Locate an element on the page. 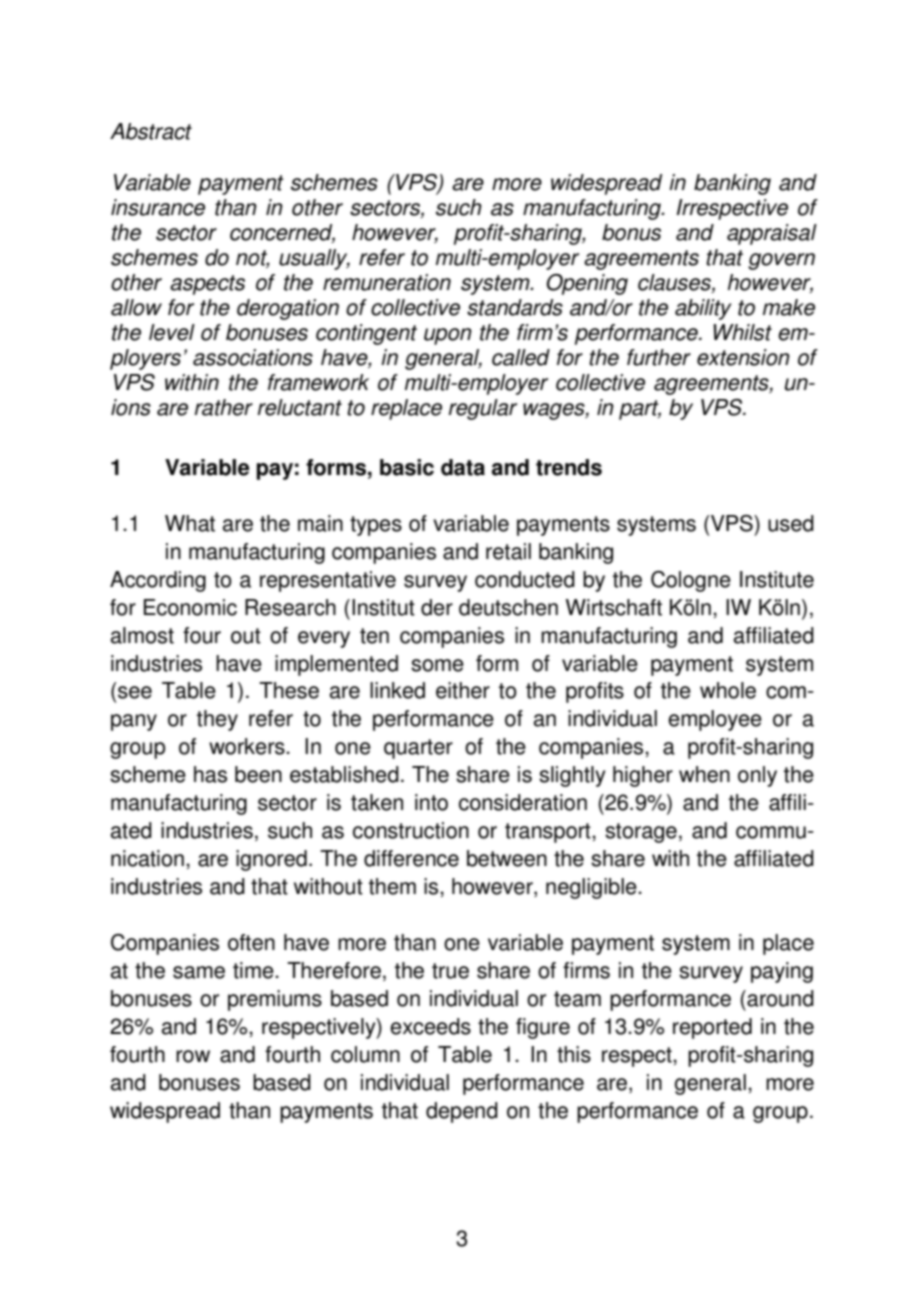 This page has width=924, height=1308. reported is located at coordinates (712, 1028).
